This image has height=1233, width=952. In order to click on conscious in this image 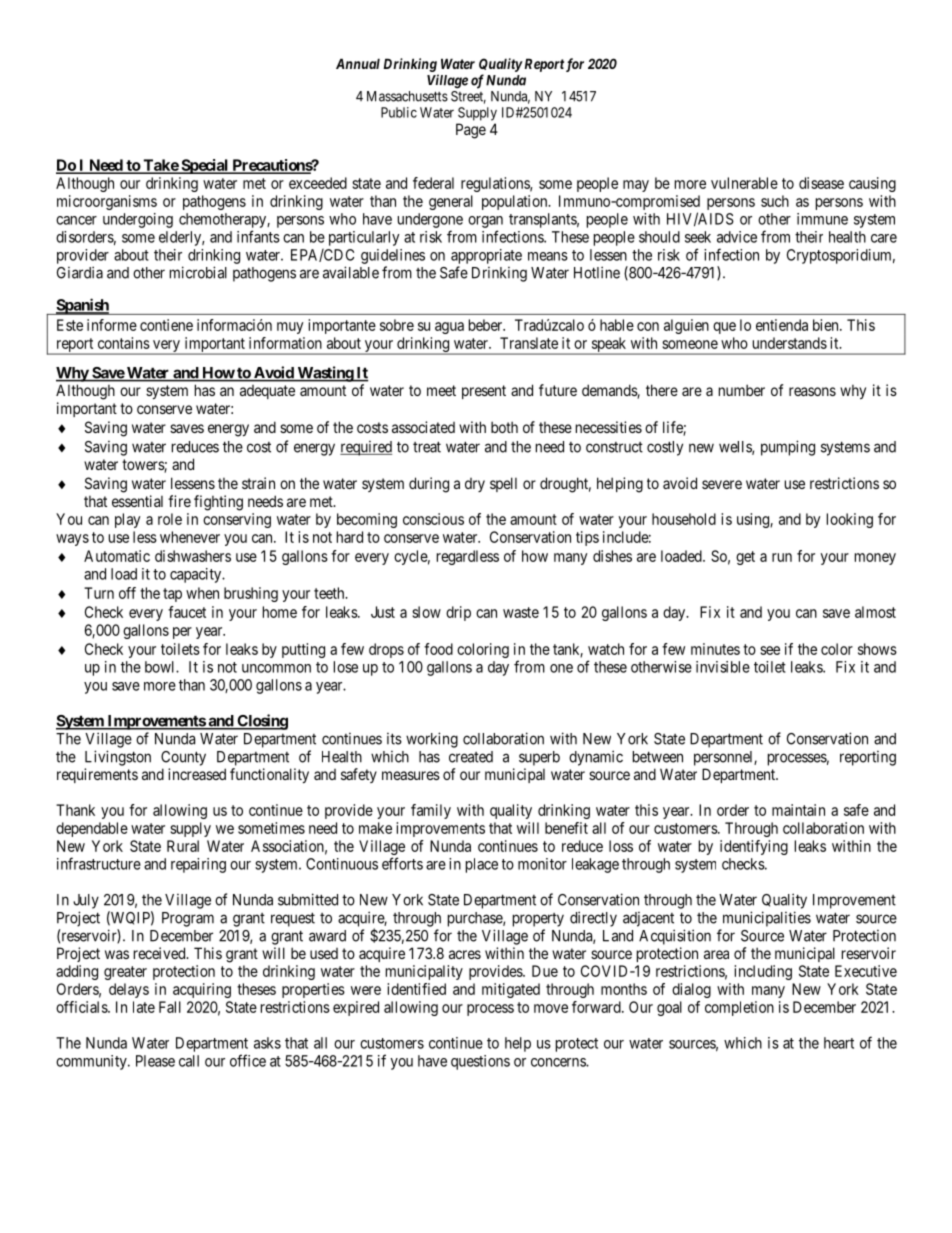, I will do `click(433, 519)`.
